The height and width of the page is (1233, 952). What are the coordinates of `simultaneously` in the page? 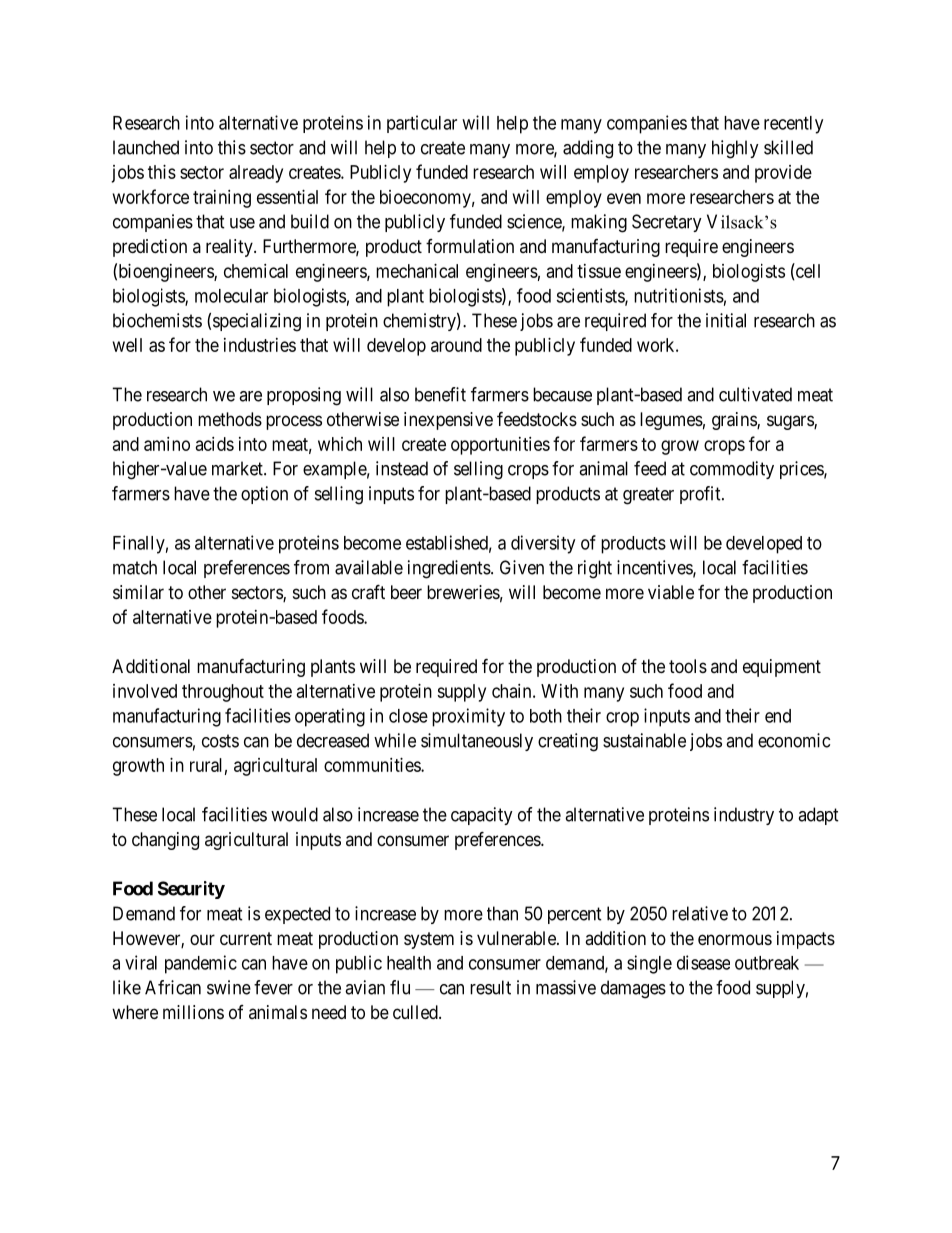 It's located at (477, 742).
